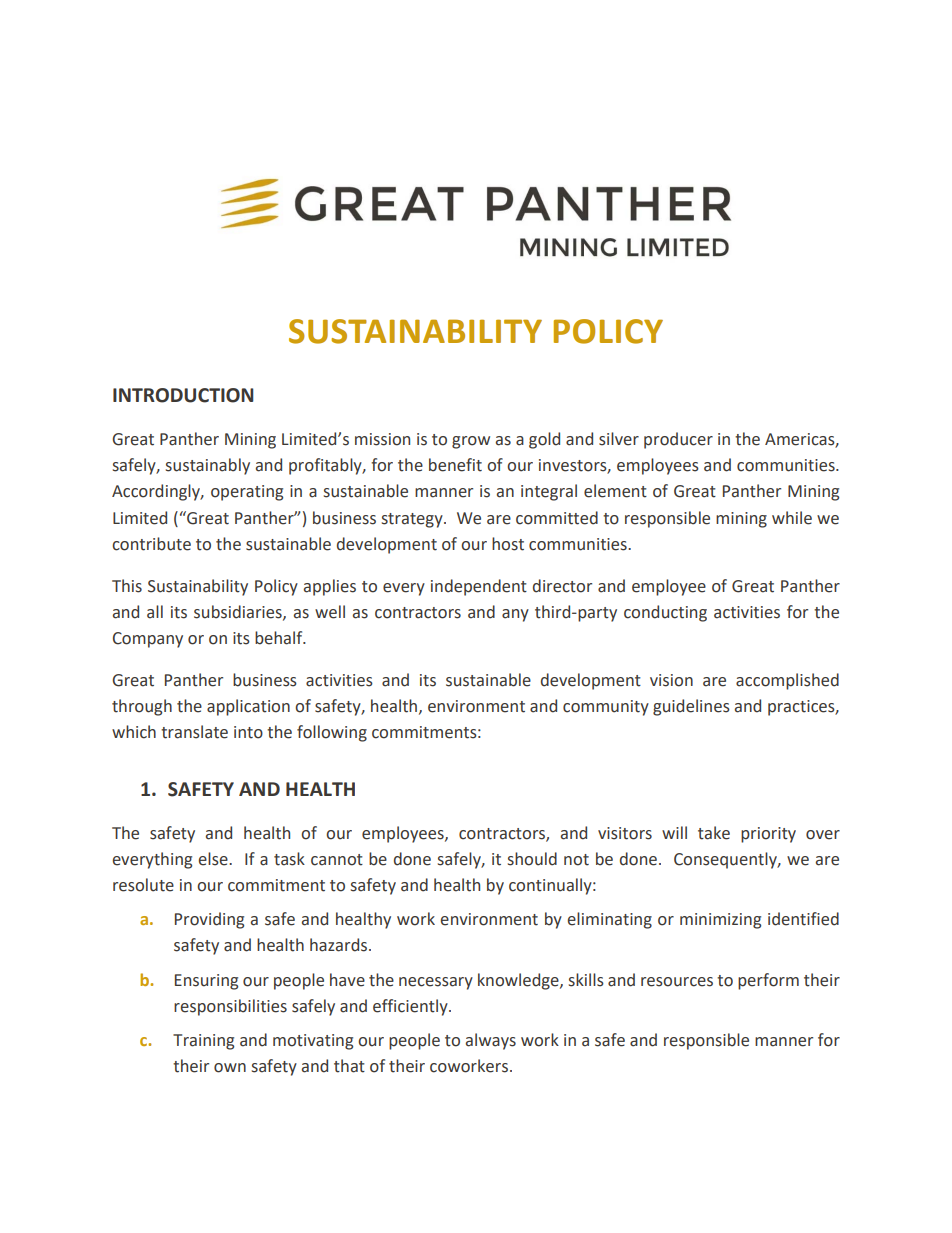  I want to click on grow, so click(471, 442).
